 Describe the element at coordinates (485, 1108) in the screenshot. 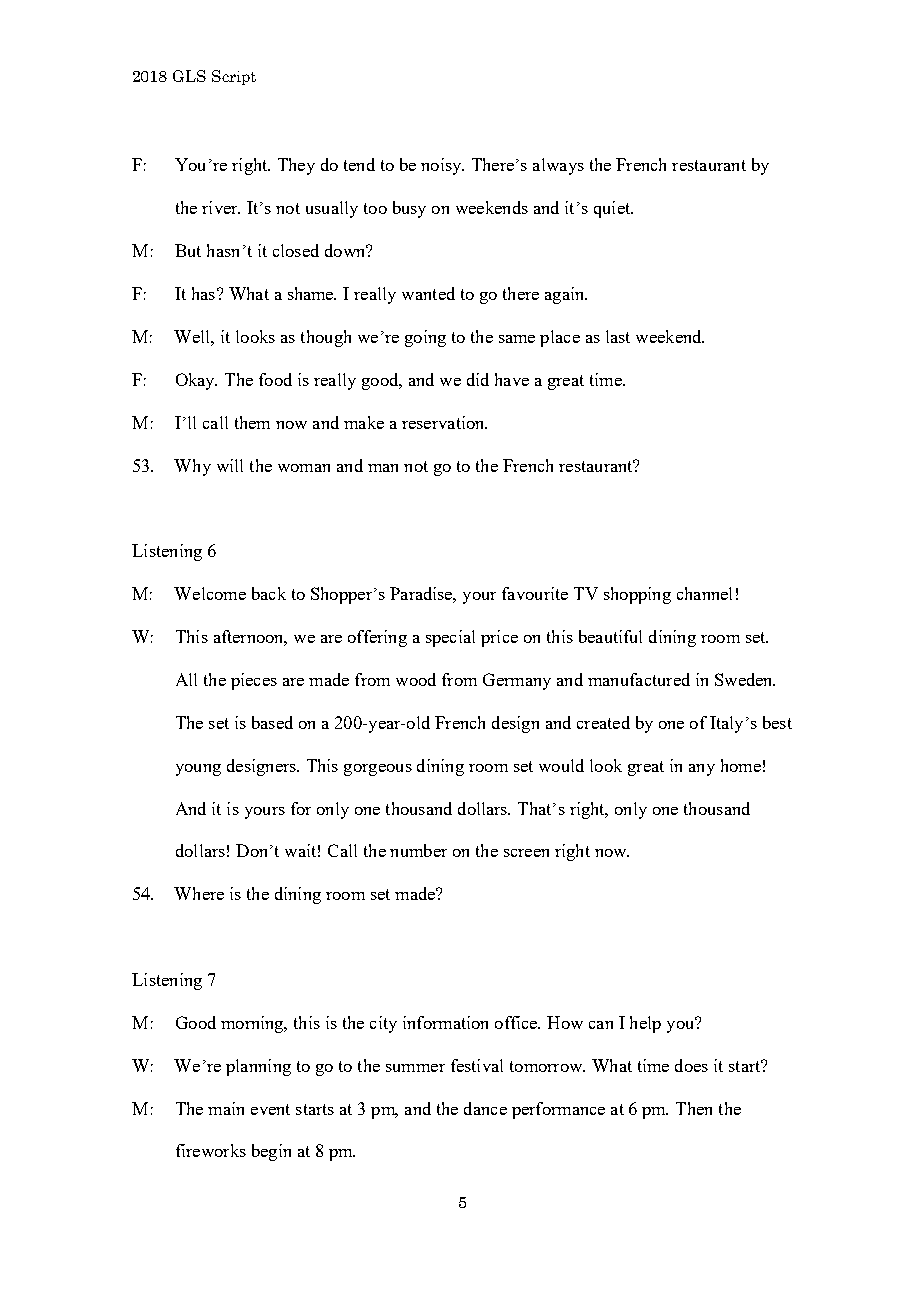

I see `dance` at that location.
